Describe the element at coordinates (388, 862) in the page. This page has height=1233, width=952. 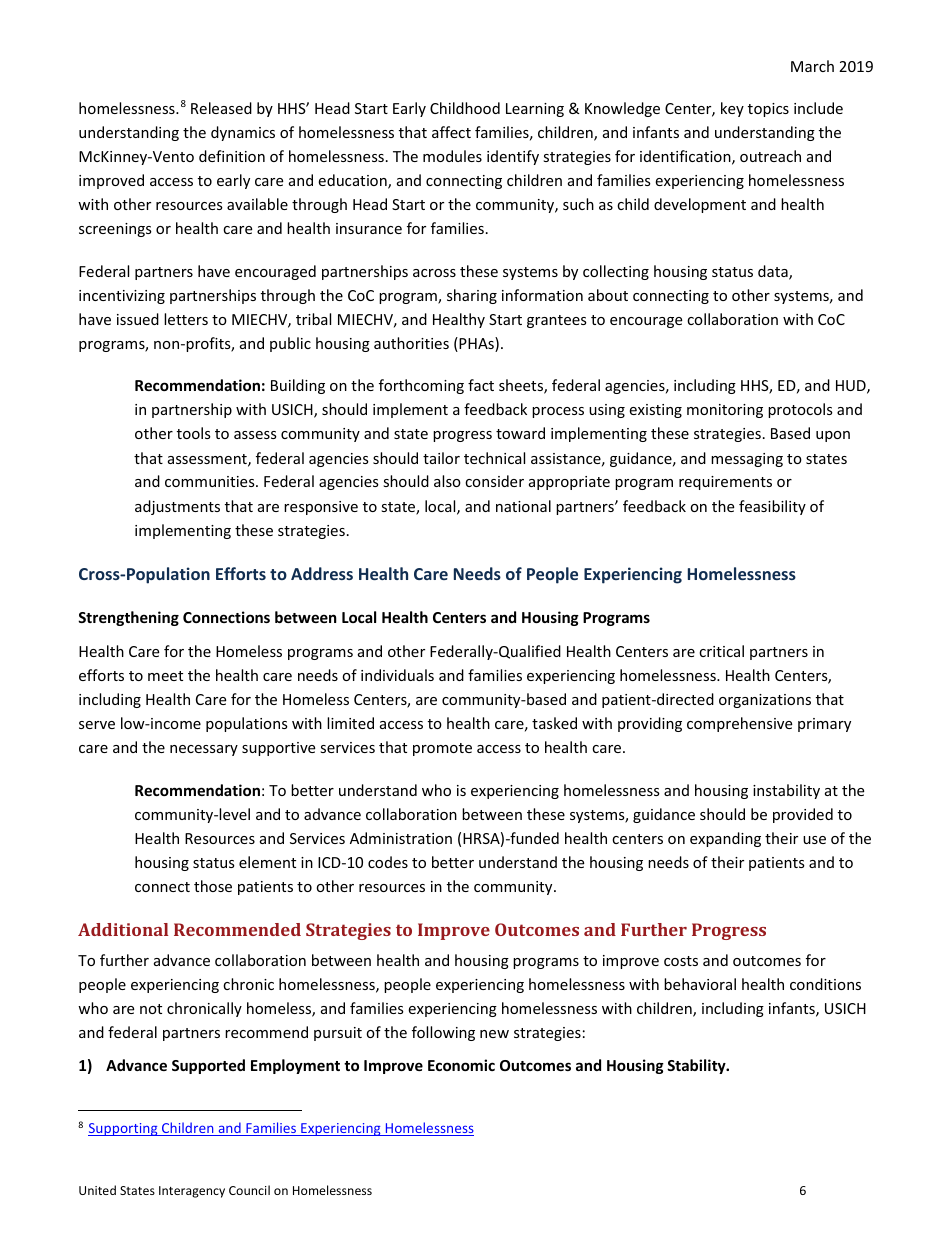
I see `codes` at that location.
